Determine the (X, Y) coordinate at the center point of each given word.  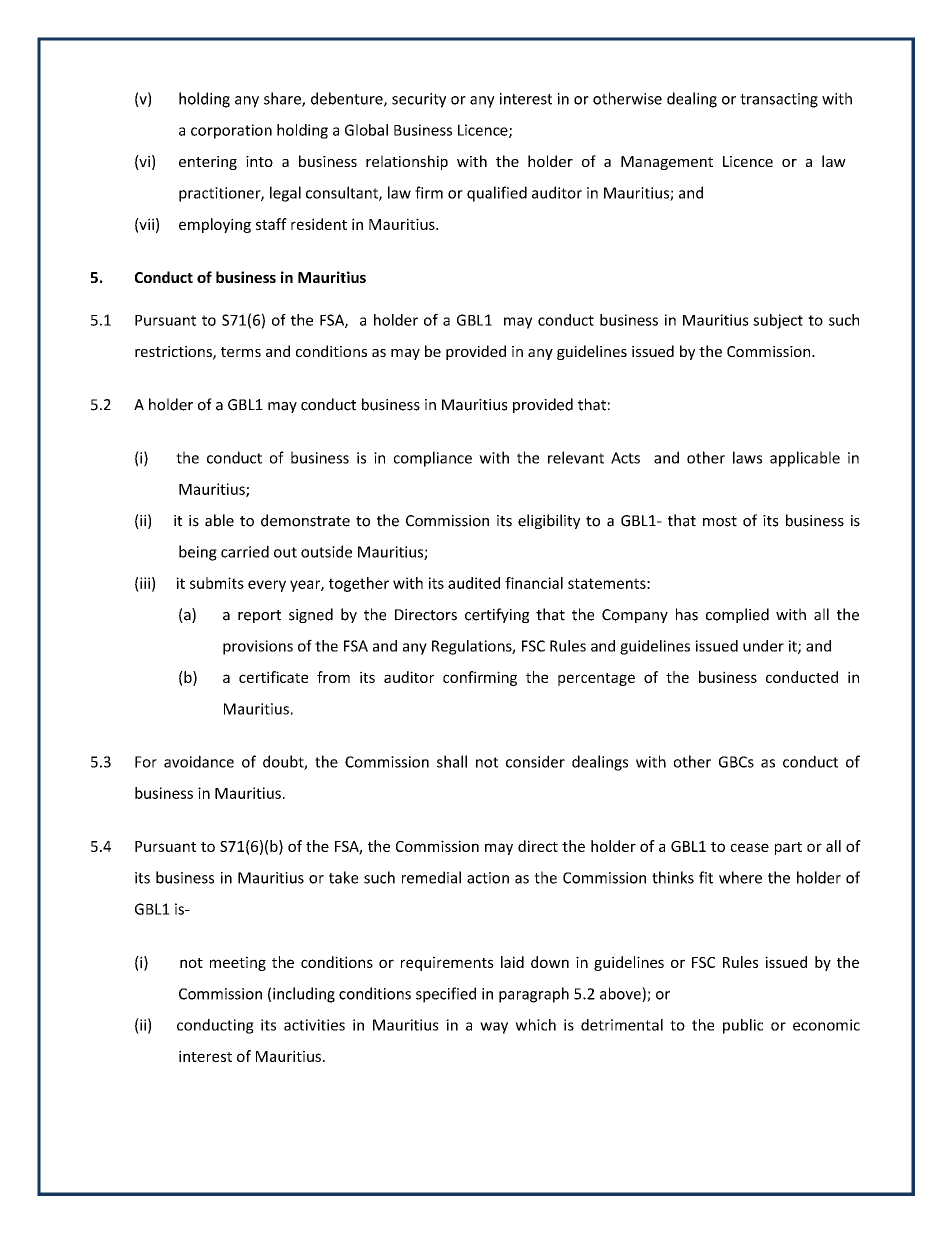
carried (245, 551)
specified (446, 995)
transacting (779, 100)
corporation (231, 131)
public (743, 1026)
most (720, 521)
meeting (238, 963)
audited (474, 583)
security (419, 100)
